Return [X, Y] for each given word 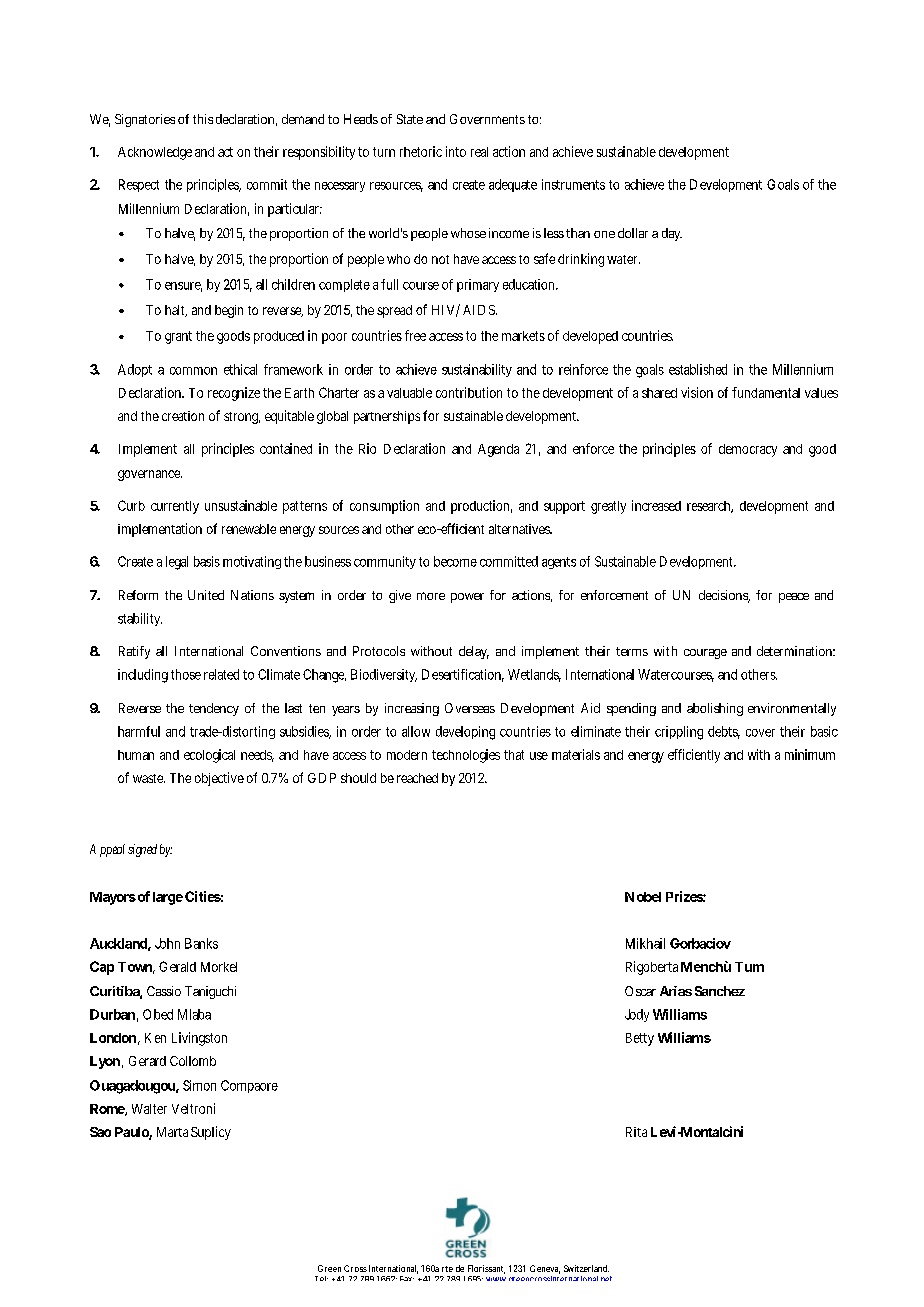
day [672, 234]
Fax [407, 1278]
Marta [172, 1132]
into [456, 151]
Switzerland [586, 1268]
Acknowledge [155, 153]
